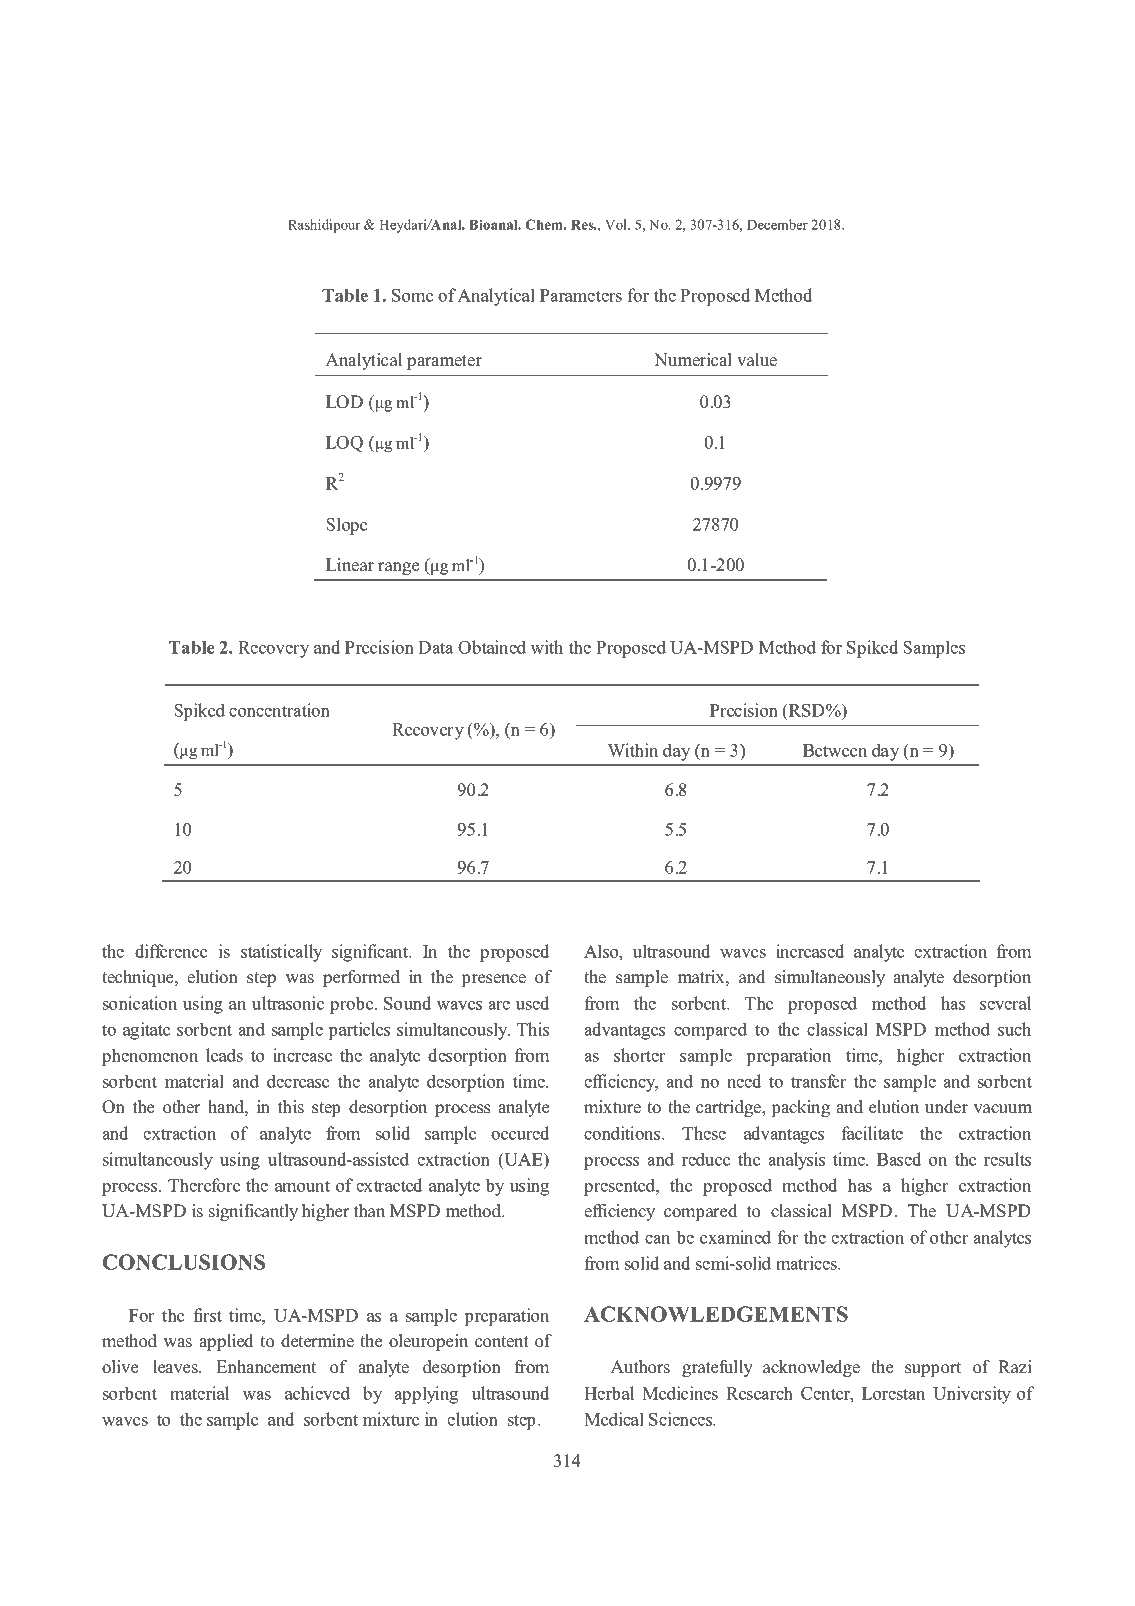 This screenshot has width=1135, height=1606. What do you see at coordinates (946, 1107) in the screenshot?
I see `under` at bounding box center [946, 1107].
